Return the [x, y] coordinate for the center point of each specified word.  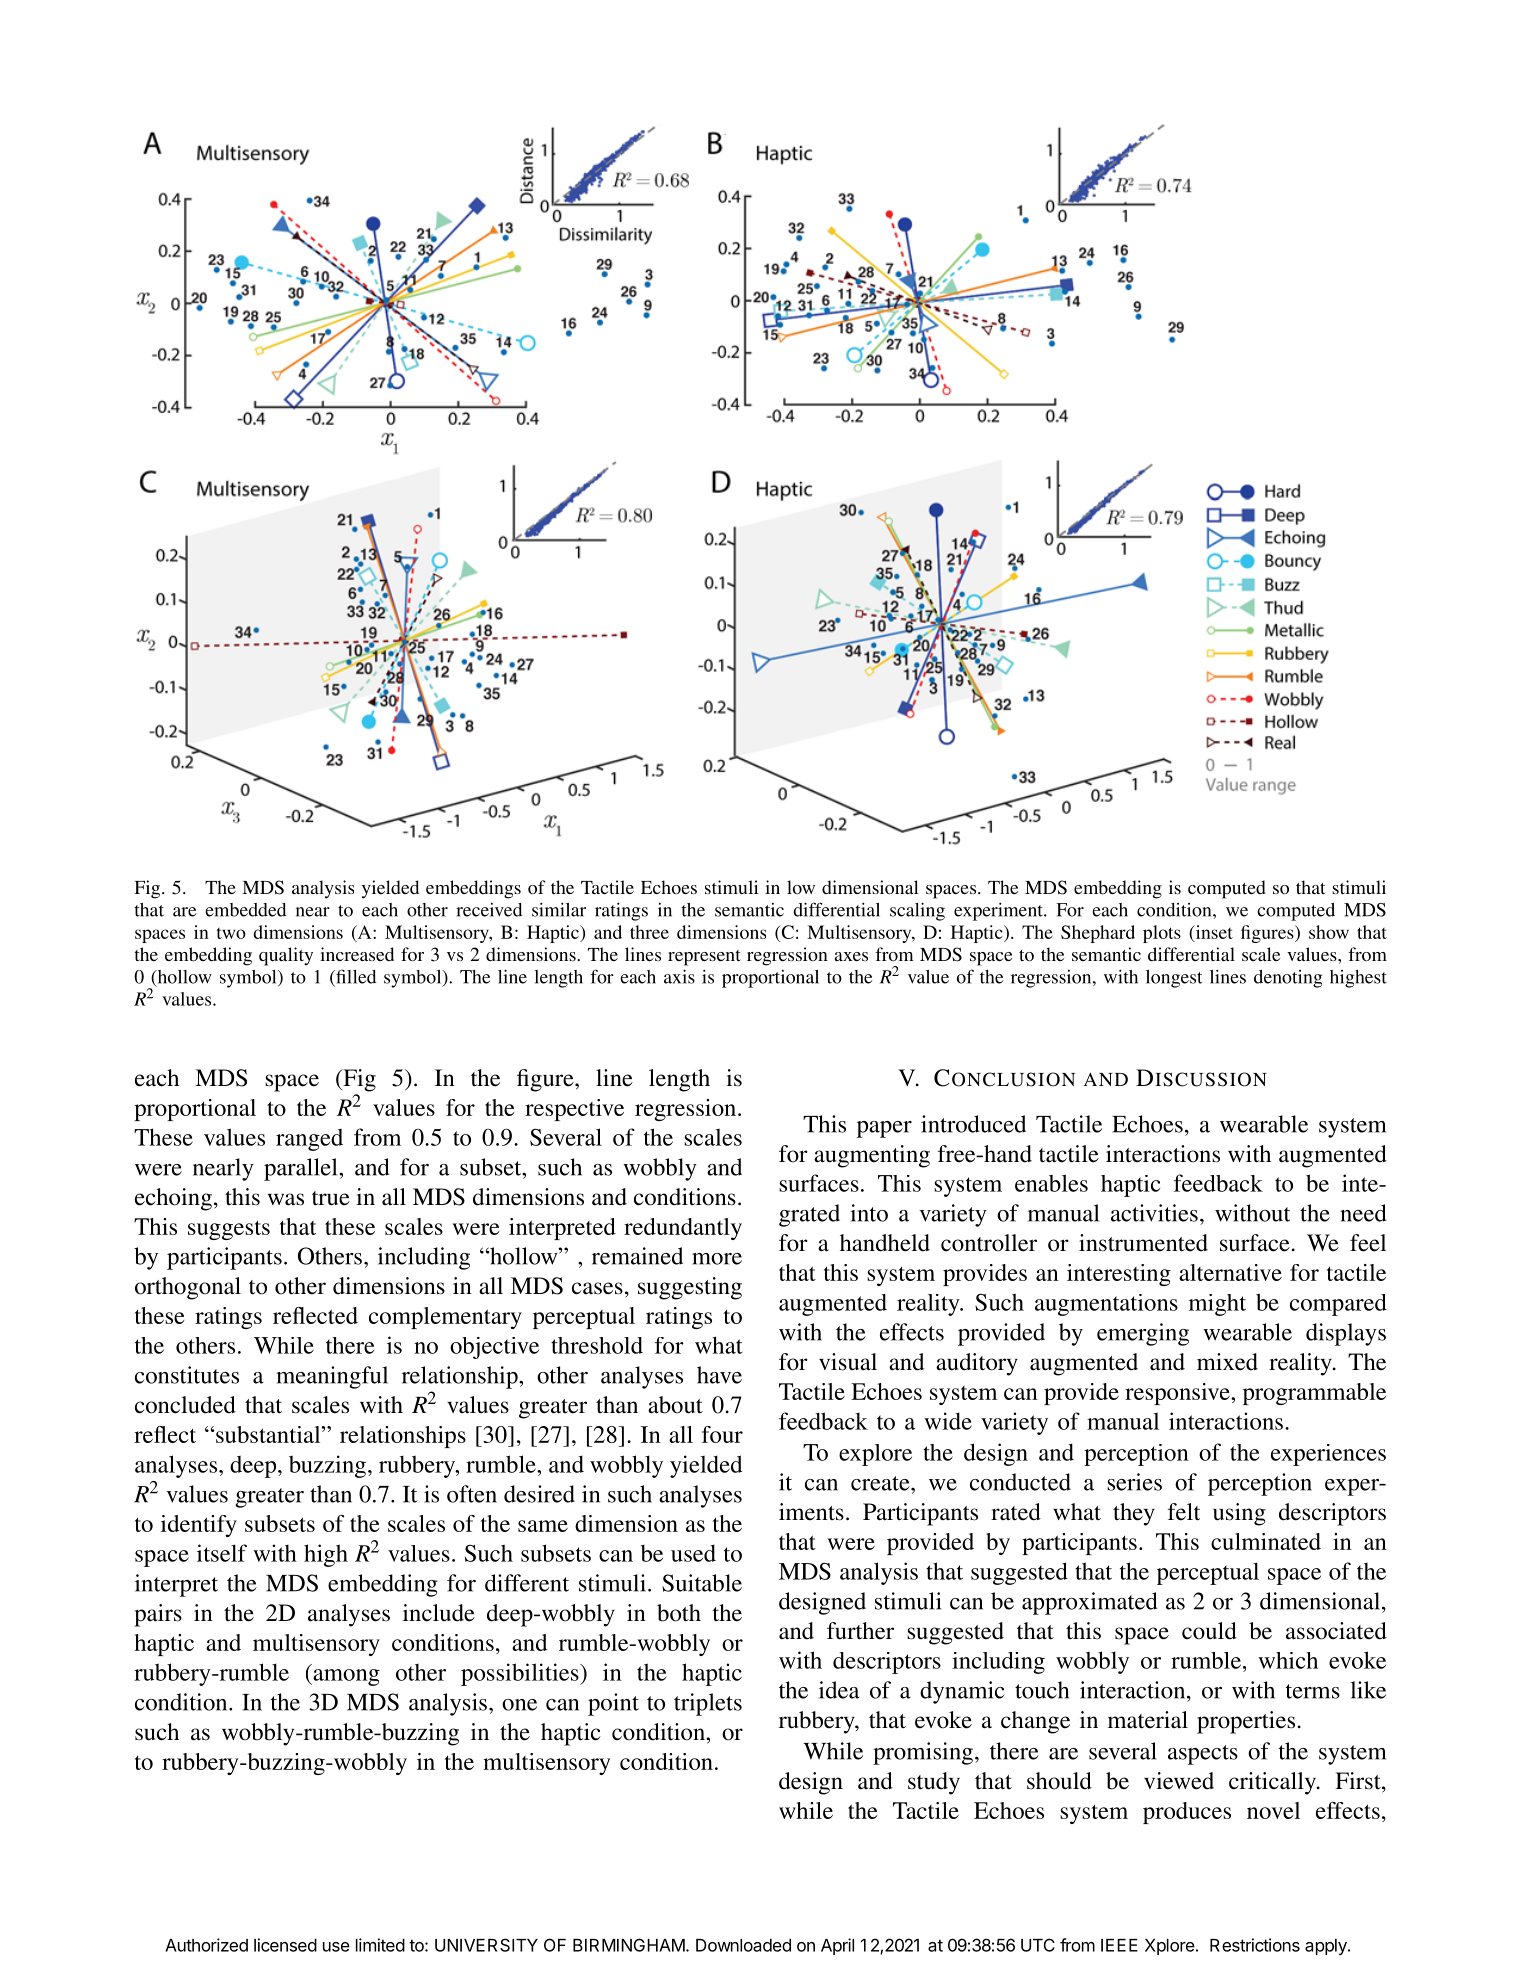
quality [286, 956]
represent [704, 958]
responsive [1178, 1394]
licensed [285, 1945]
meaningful [332, 1377]
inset [1213, 933]
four [722, 1434]
